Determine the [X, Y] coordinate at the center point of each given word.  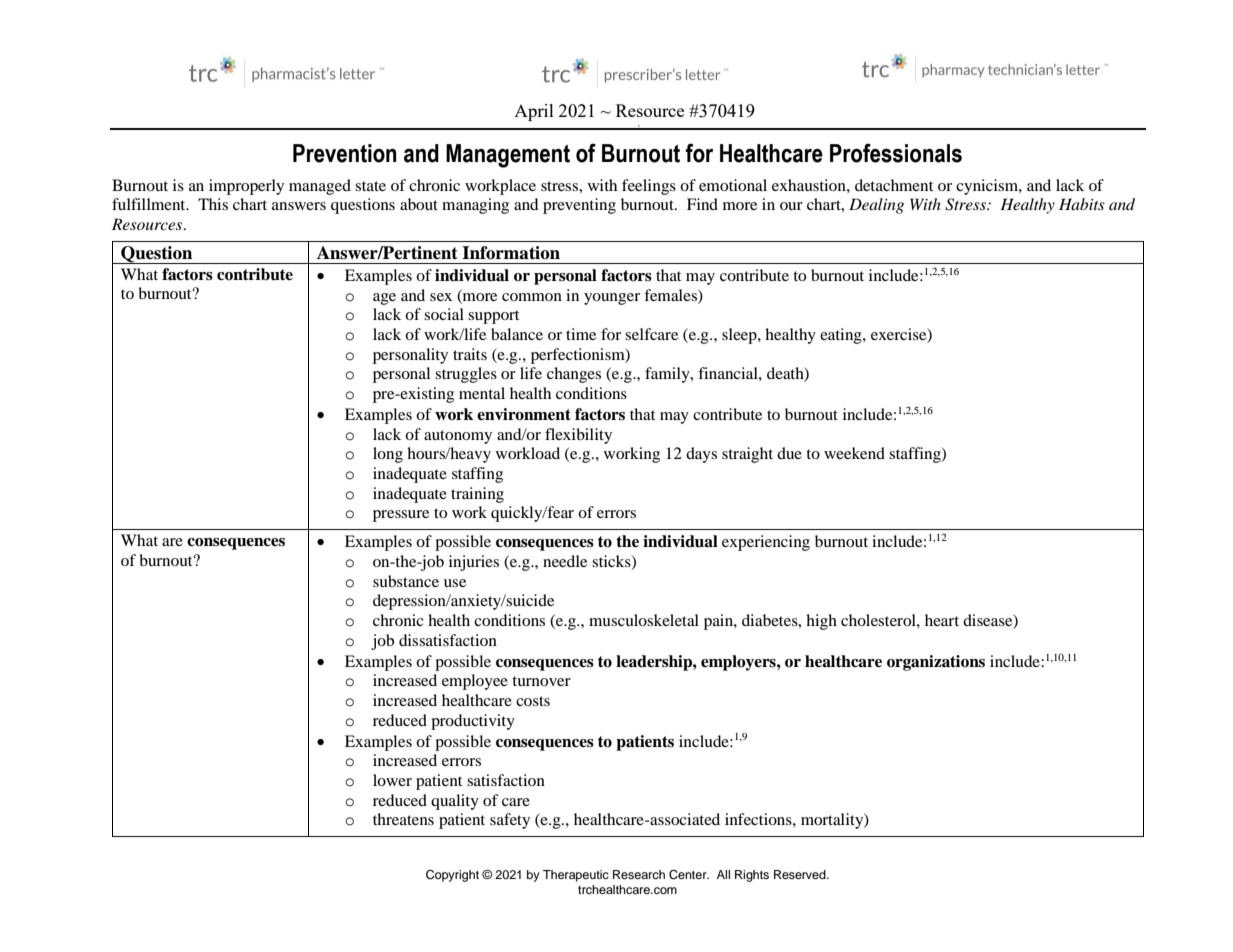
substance [406, 581]
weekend [854, 453]
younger [612, 299]
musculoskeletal [644, 620]
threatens [403, 819]
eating [842, 336]
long [388, 455]
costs [533, 701]
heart [942, 620]
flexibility [578, 436]
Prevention [345, 153]
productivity [473, 722]
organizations [936, 663]
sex [441, 297]
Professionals [896, 153]
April [534, 112]
